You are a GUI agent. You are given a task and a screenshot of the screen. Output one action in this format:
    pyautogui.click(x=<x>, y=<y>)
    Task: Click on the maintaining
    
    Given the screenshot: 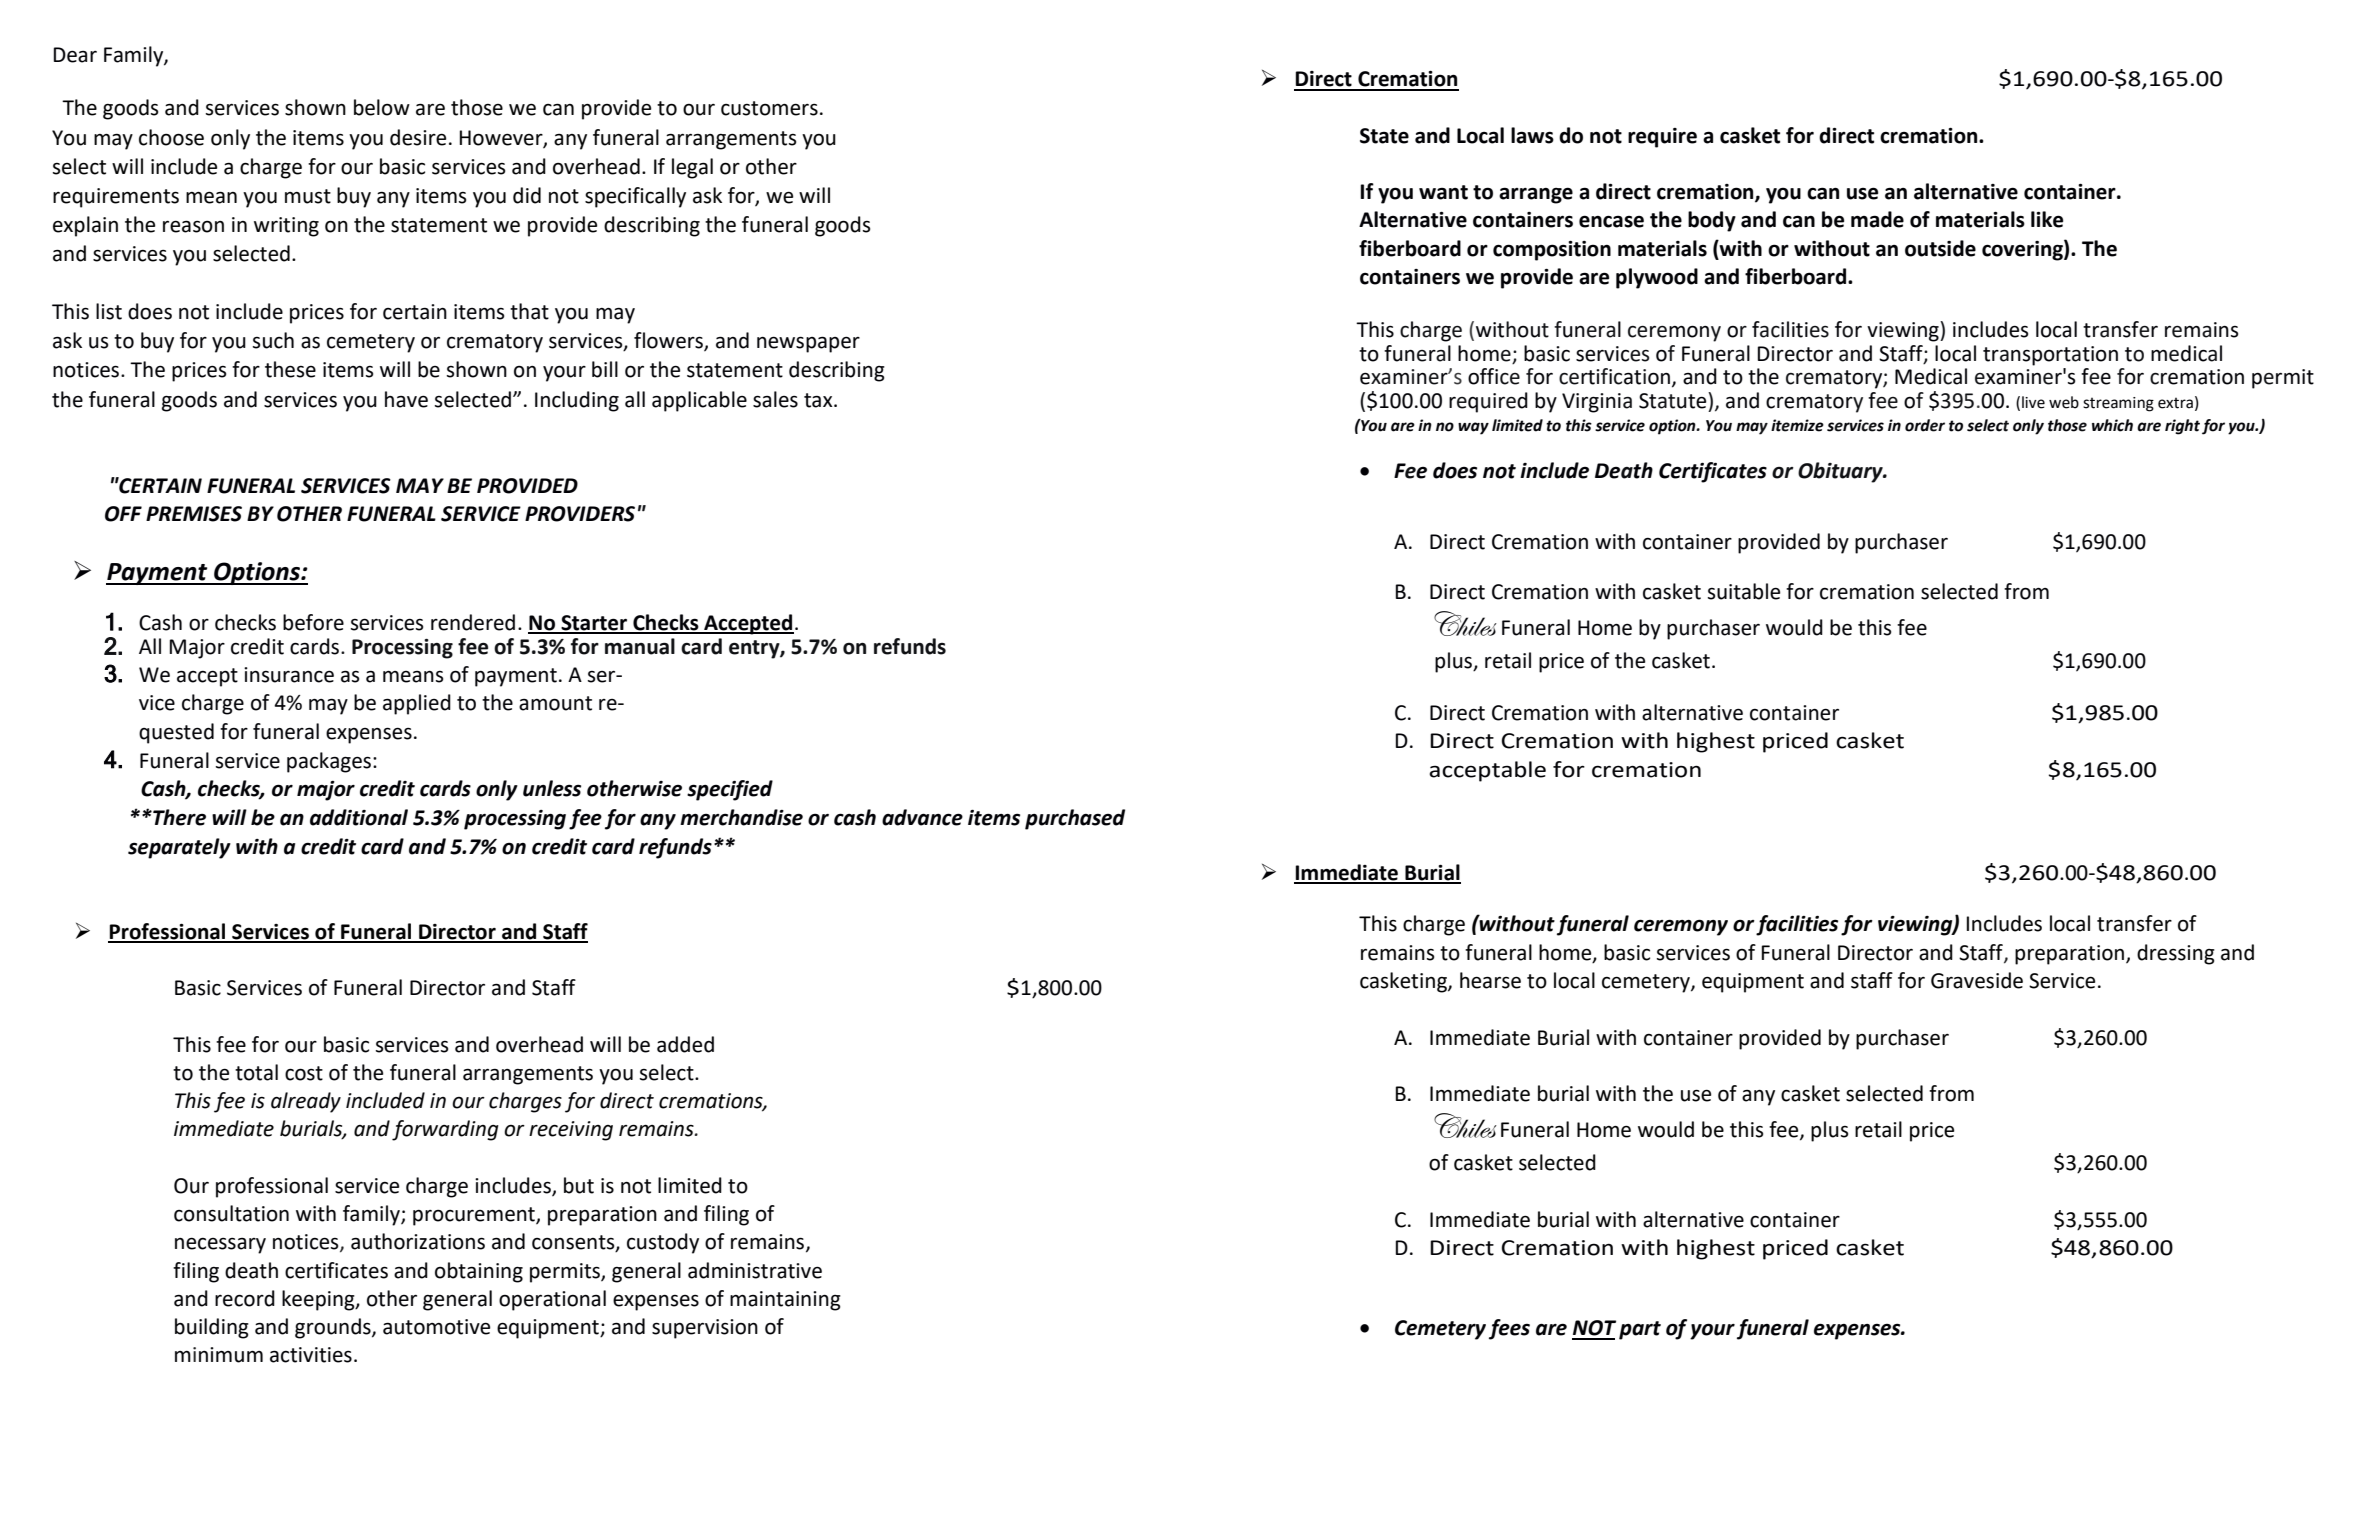 What is the action you would take?
    pyautogui.click(x=785, y=1301)
